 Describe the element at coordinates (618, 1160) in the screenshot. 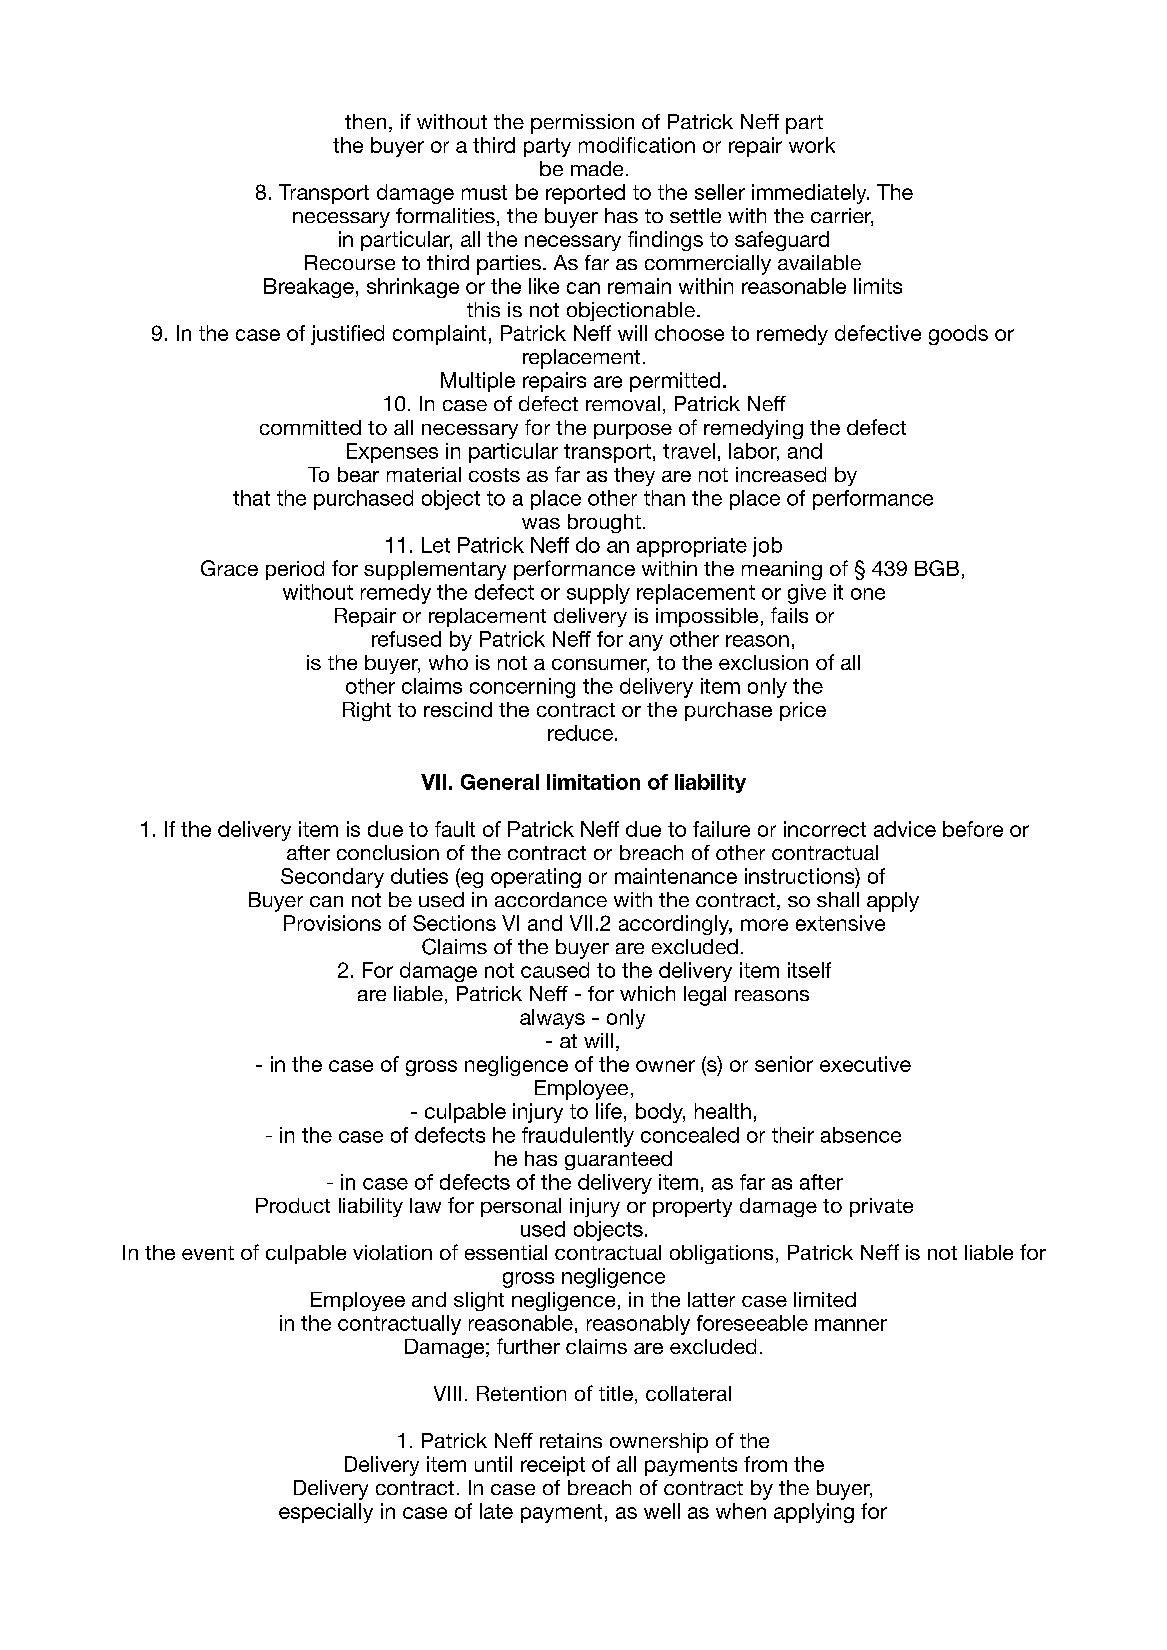

I see `guaranteed` at that location.
